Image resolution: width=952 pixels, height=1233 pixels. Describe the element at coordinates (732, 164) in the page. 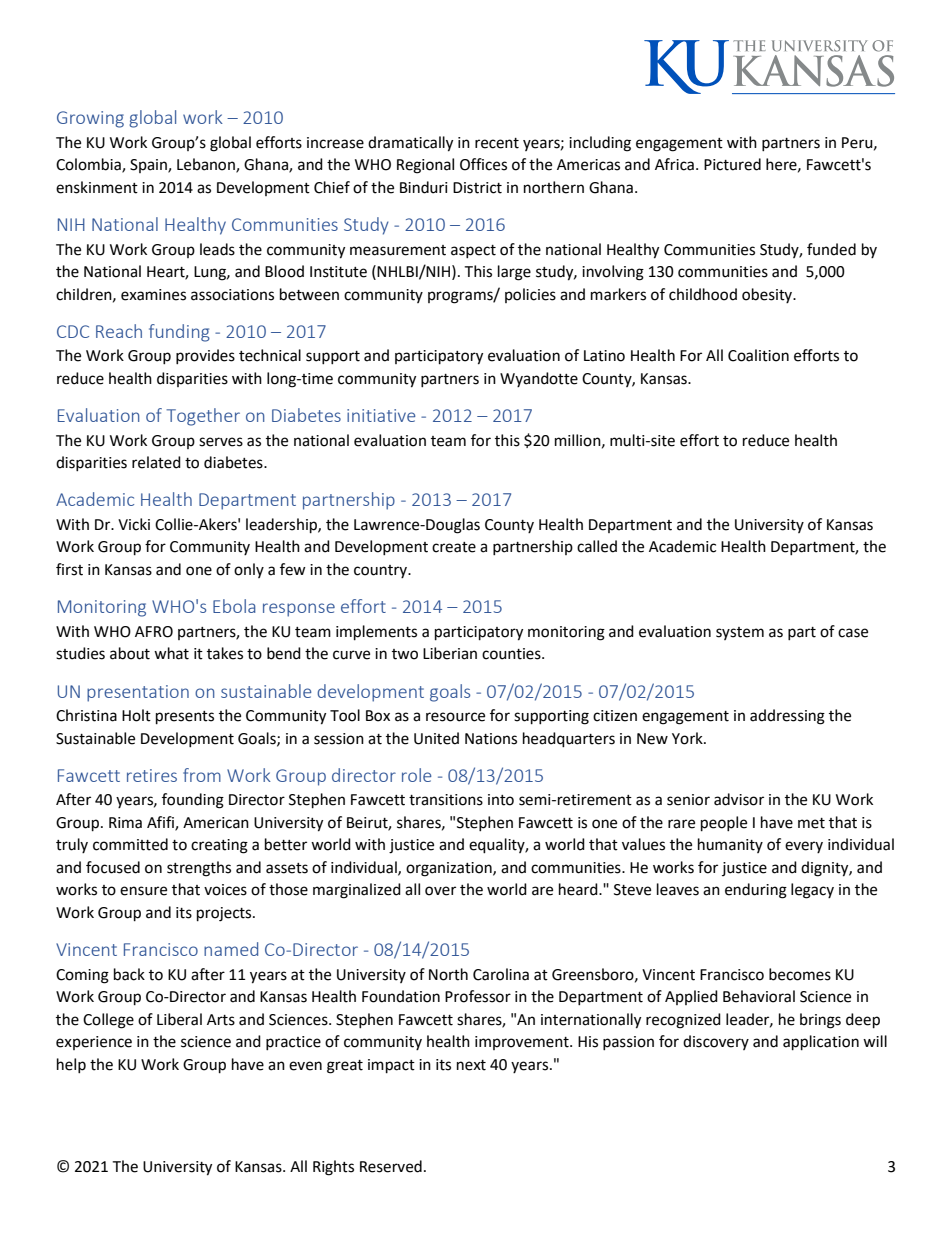

I see `Pictured` at that location.
